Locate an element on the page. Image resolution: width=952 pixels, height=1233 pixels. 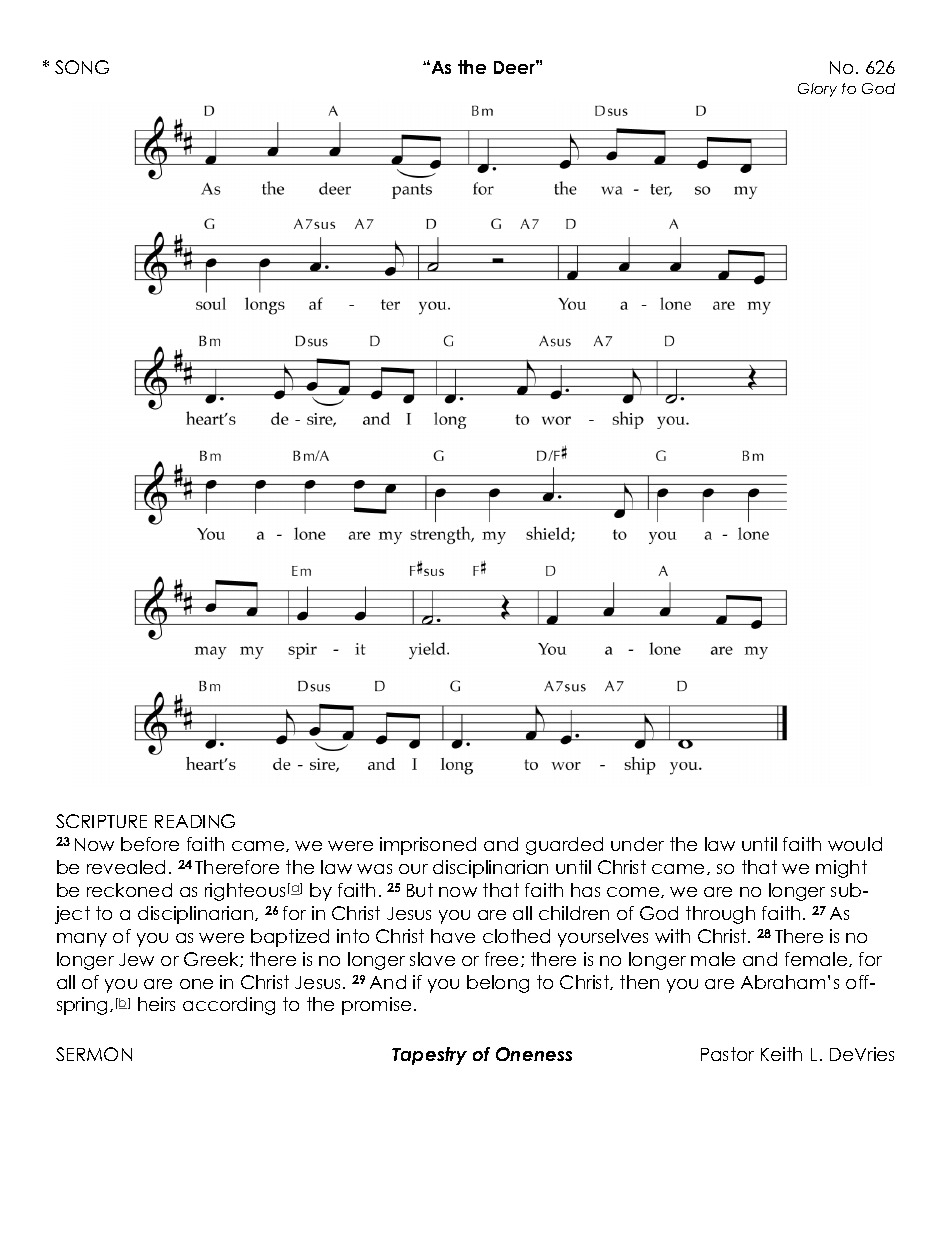
according is located at coordinates (229, 1006).
